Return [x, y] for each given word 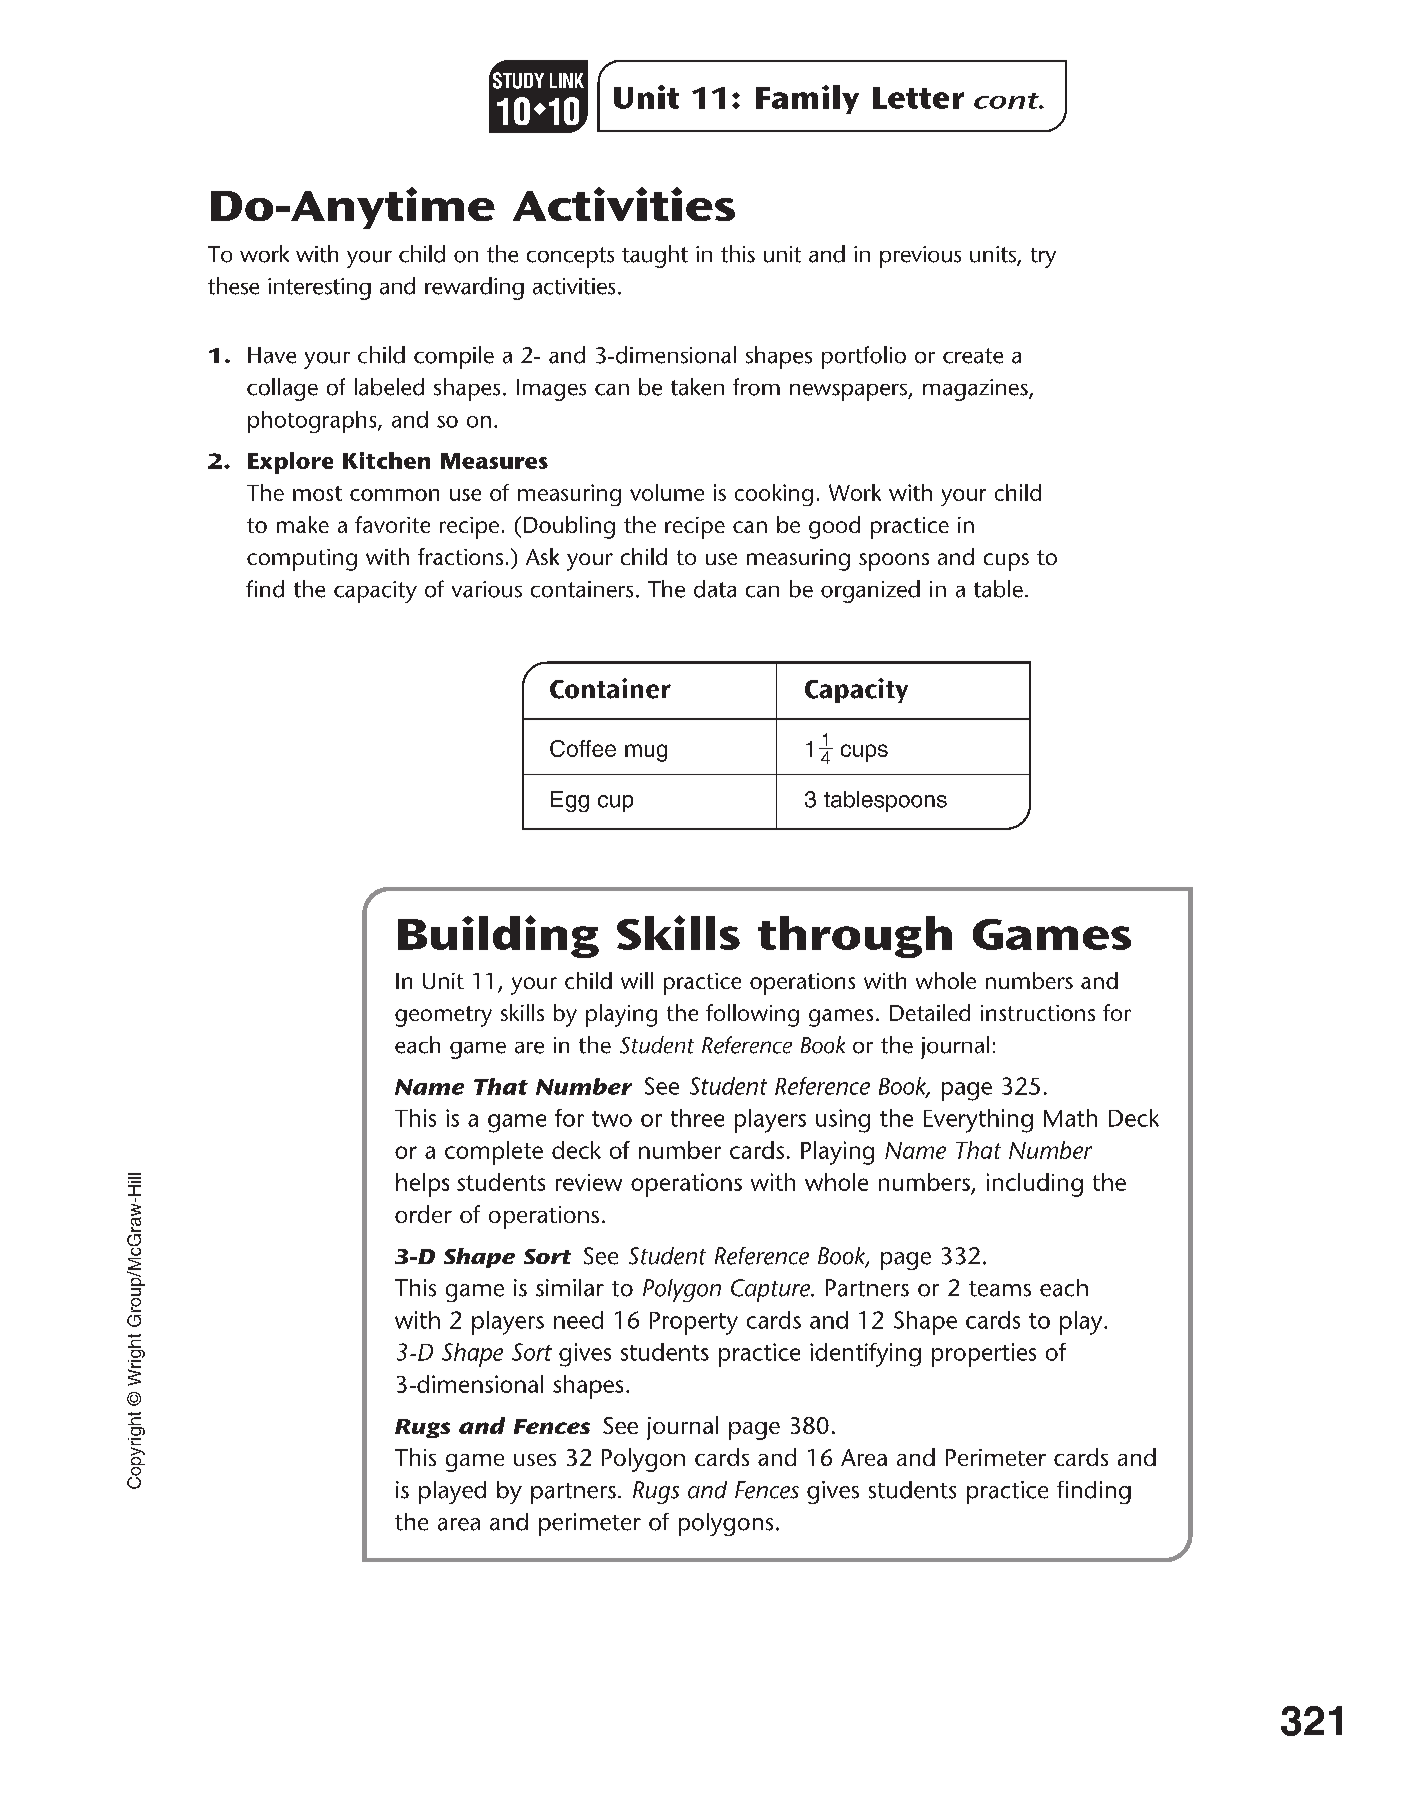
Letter [918, 98]
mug [646, 753]
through [855, 937]
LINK [567, 80]
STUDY [518, 80]
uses [535, 1460]
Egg [570, 801]
